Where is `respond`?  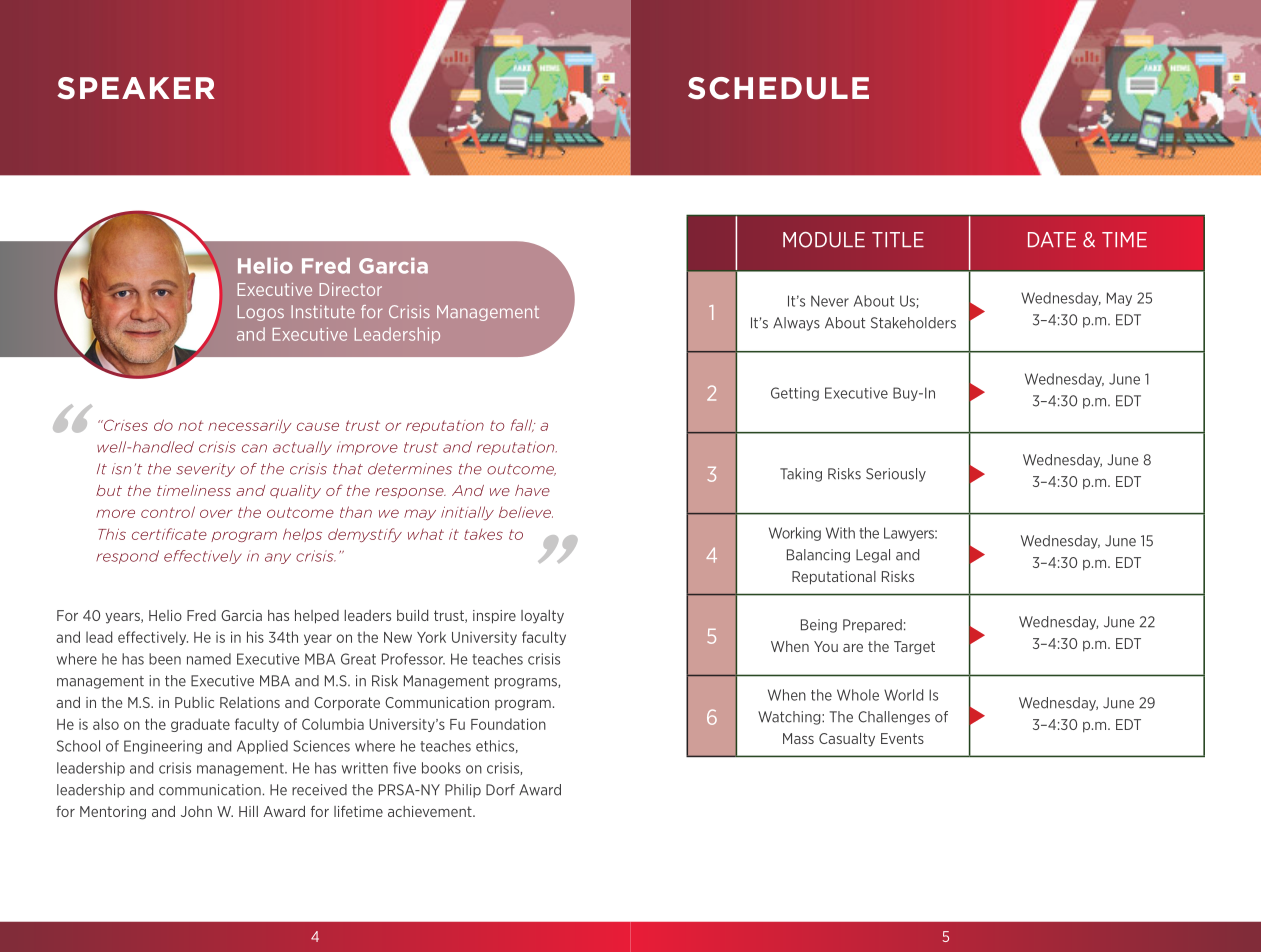 respond is located at coordinates (127, 557).
